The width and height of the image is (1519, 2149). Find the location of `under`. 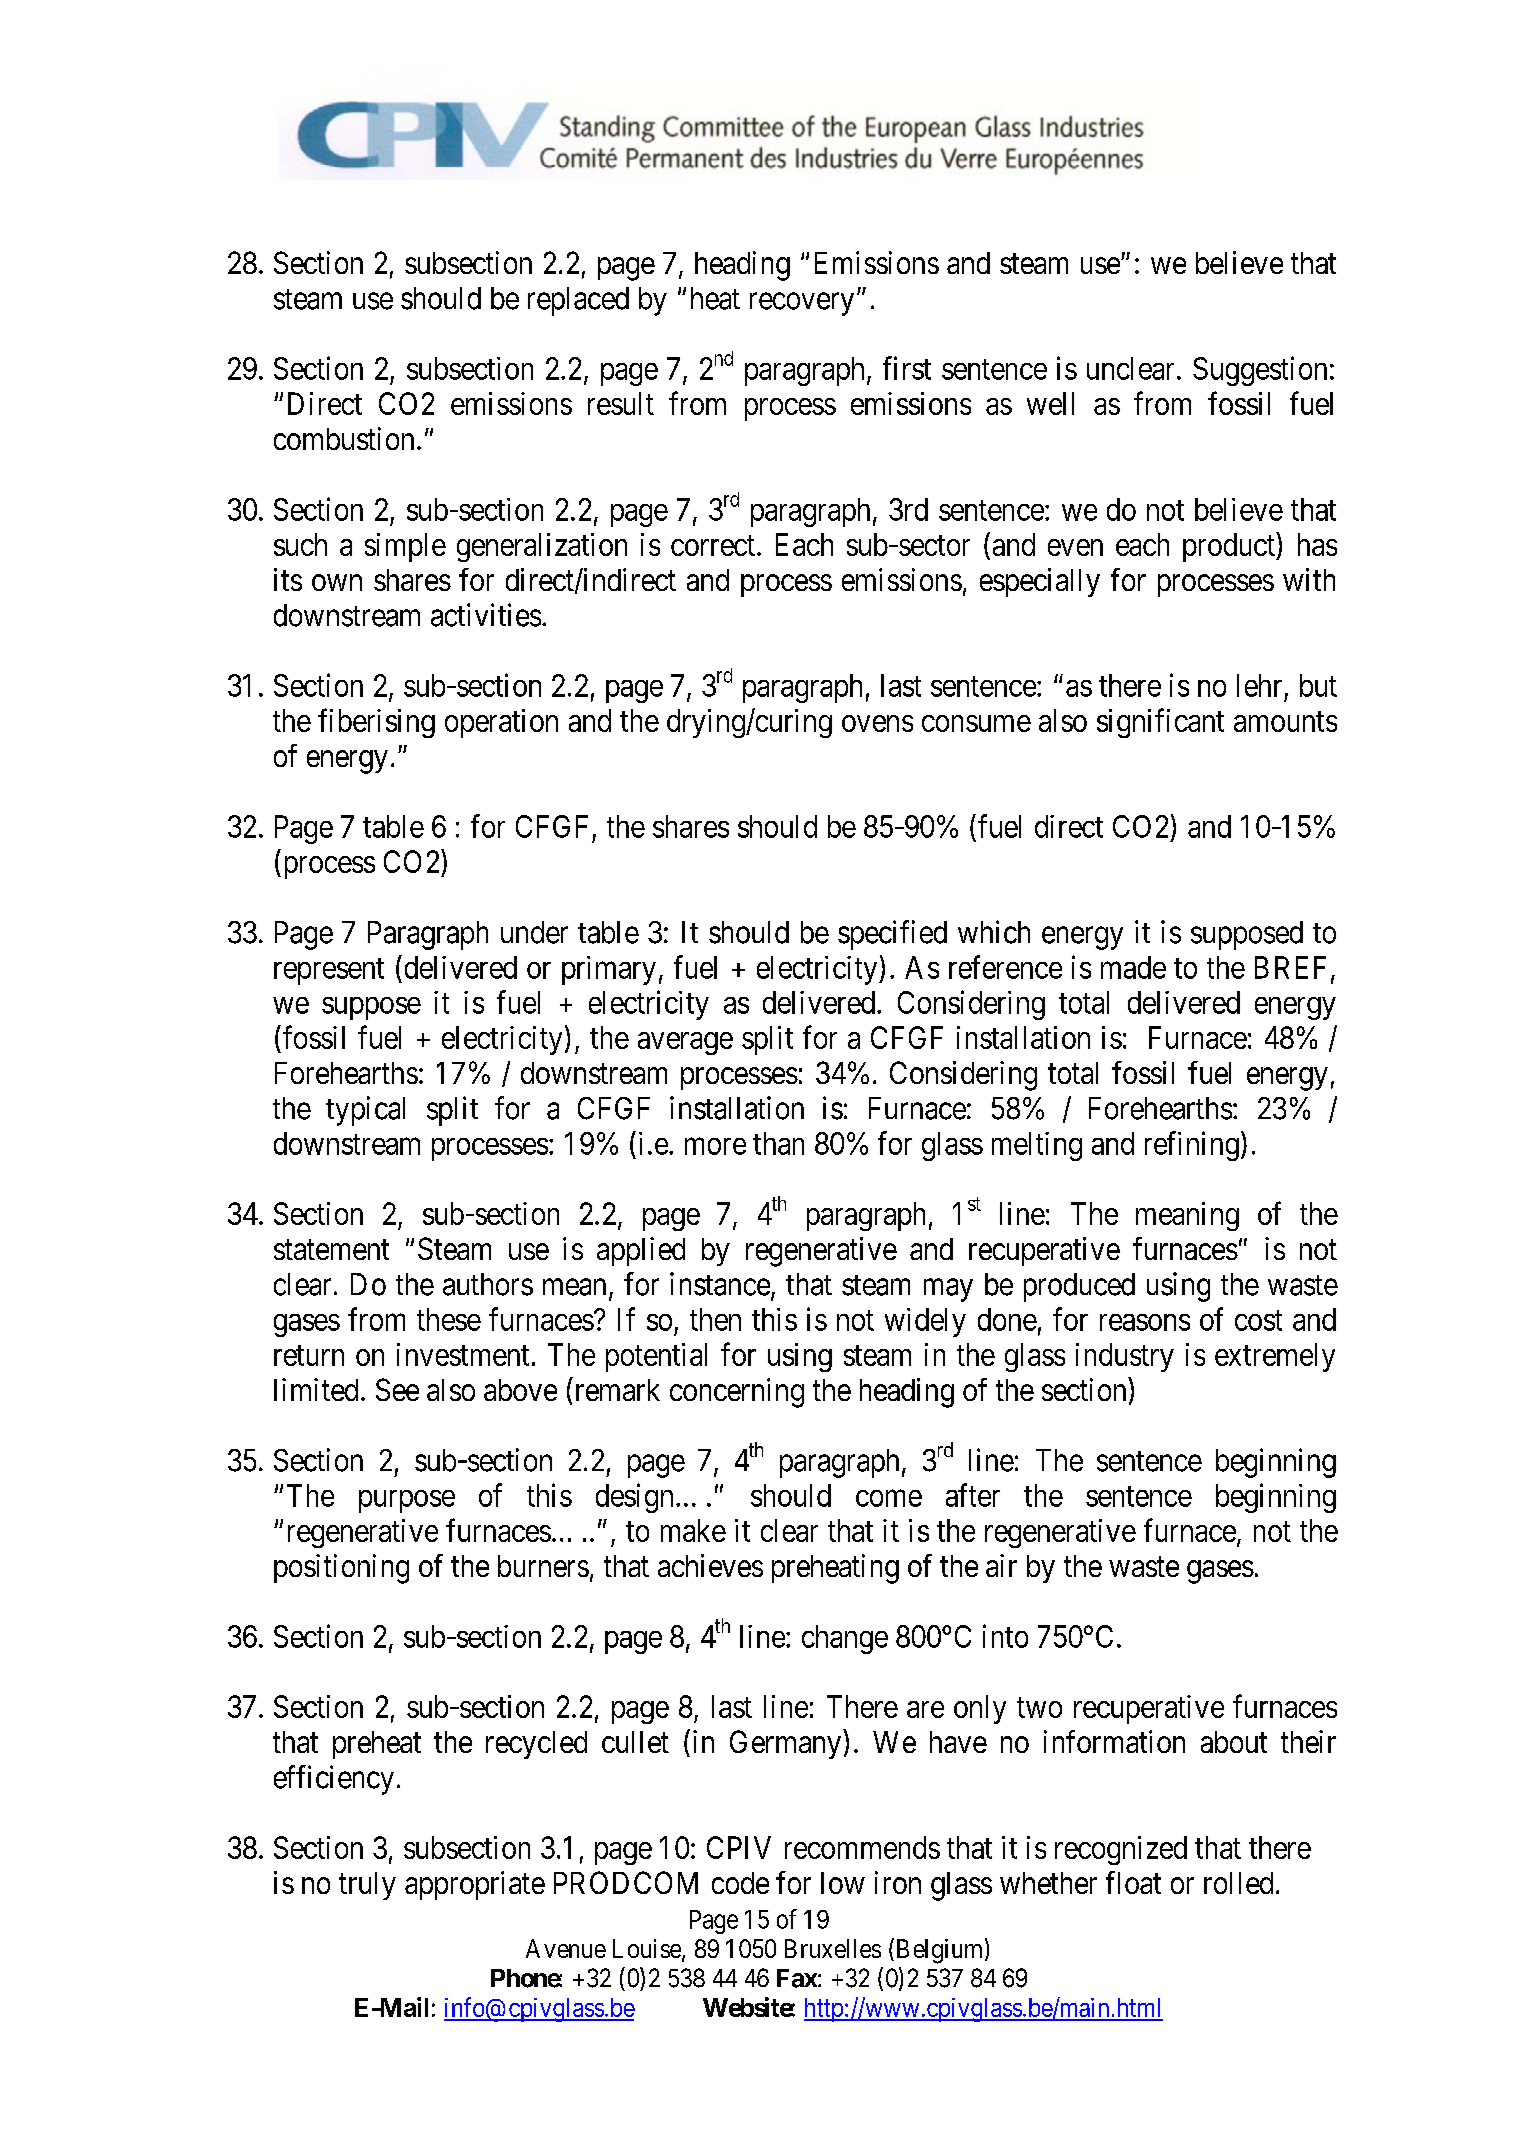

under is located at coordinates (534, 932).
